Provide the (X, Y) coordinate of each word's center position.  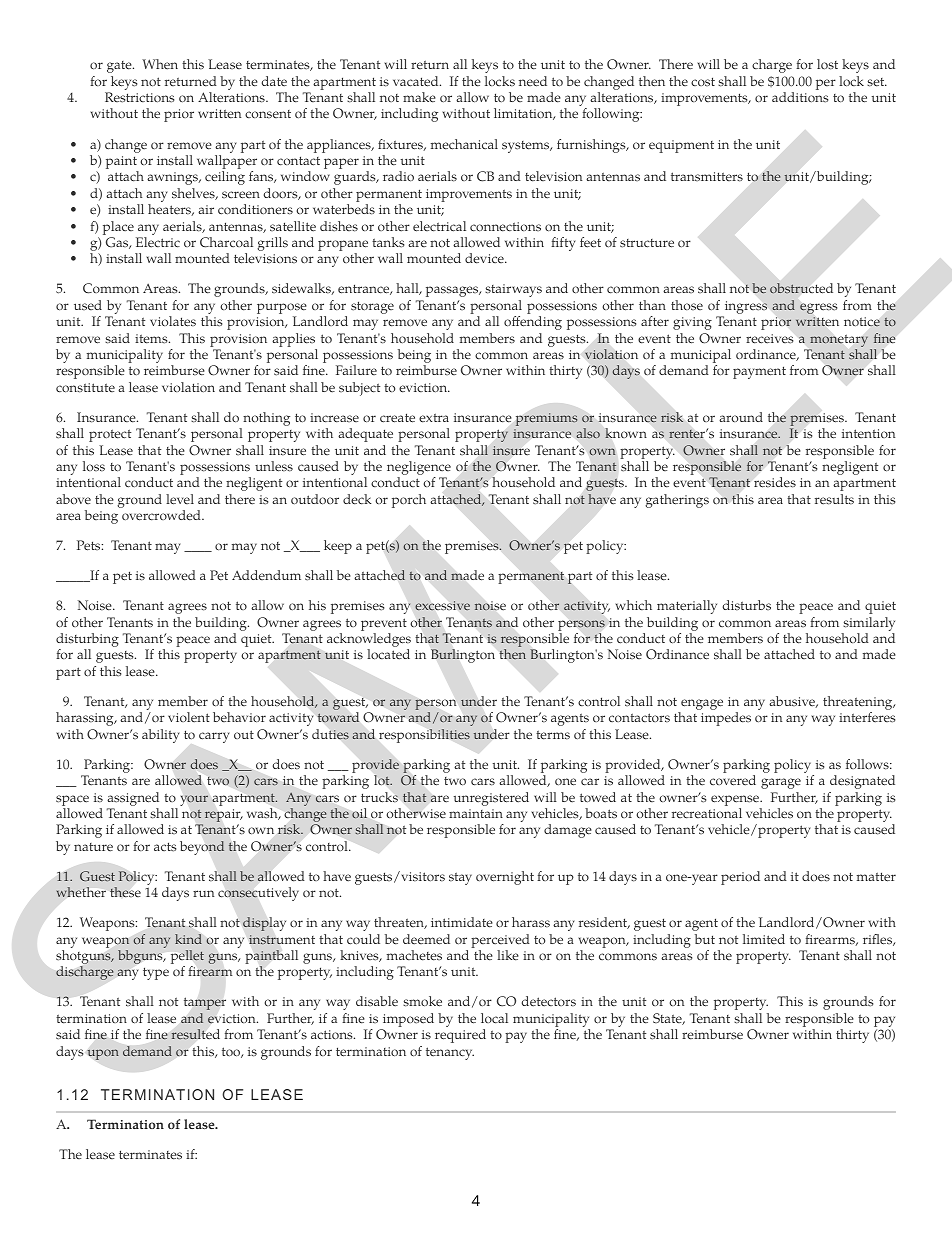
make (419, 97)
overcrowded (162, 515)
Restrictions (139, 97)
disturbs (747, 605)
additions (800, 97)
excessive (442, 605)
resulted (196, 1034)
